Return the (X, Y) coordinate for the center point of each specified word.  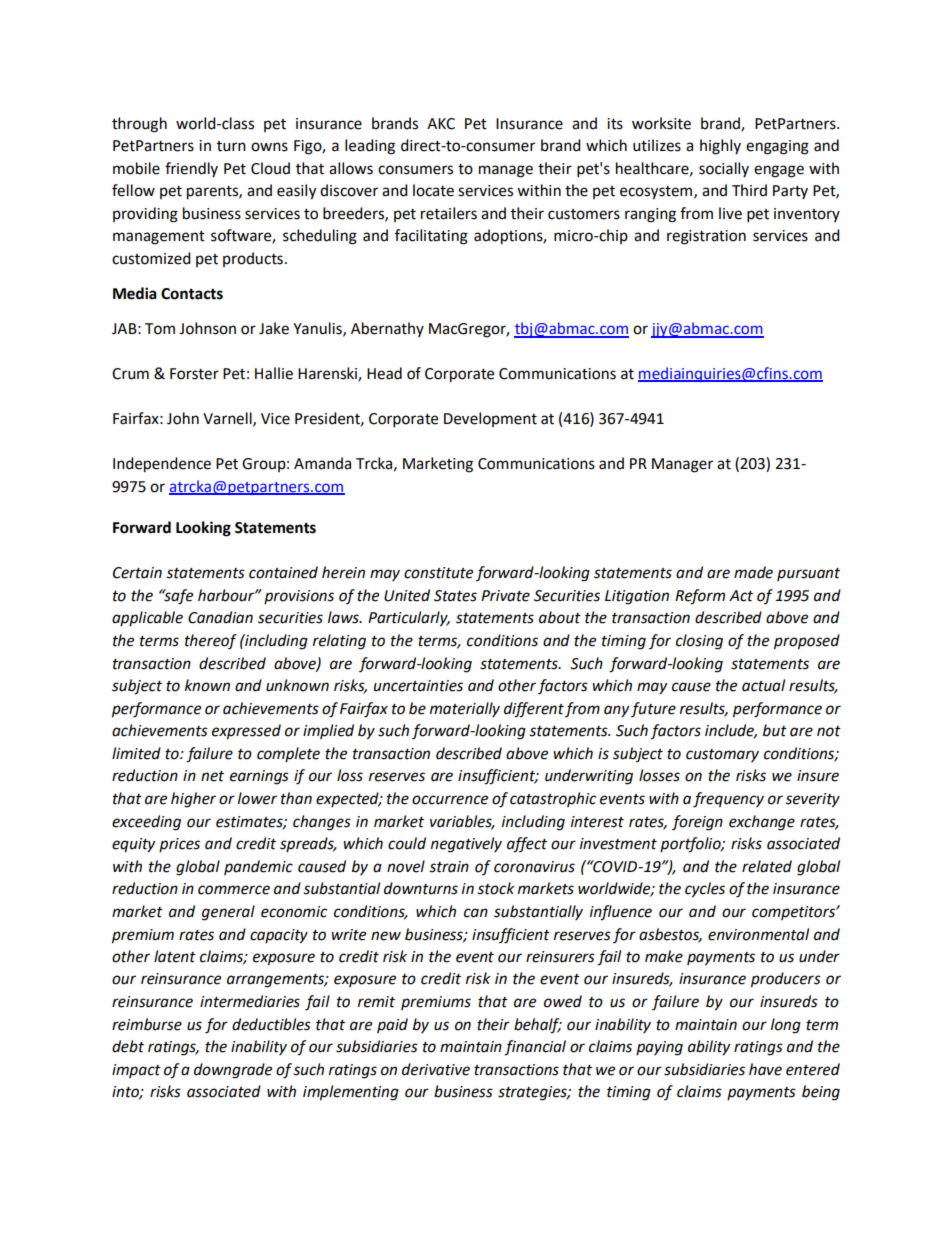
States (455, 596)
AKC (441, 124)
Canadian (220, 617)
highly (720, 147)
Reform (700, 597)
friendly (191, 169)
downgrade (233, 1071)
